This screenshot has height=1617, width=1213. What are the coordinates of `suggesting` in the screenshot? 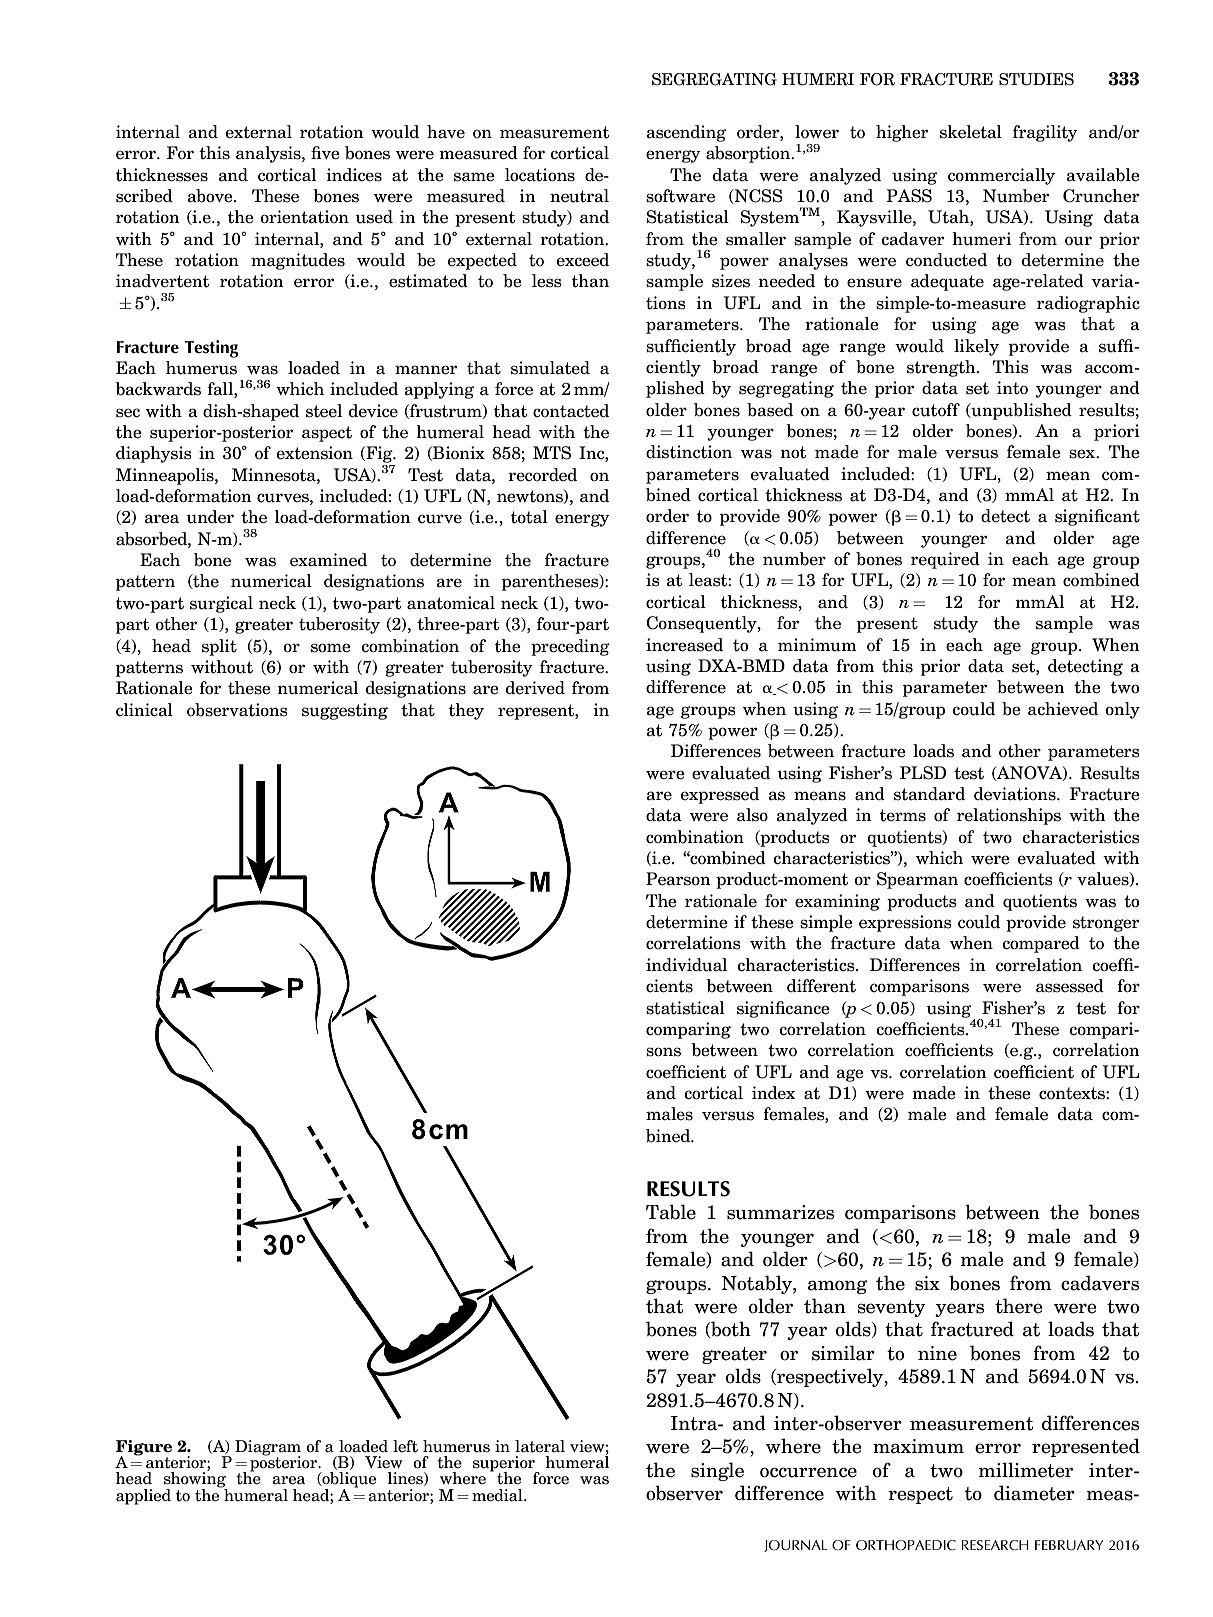 It's located at (345, 711).
